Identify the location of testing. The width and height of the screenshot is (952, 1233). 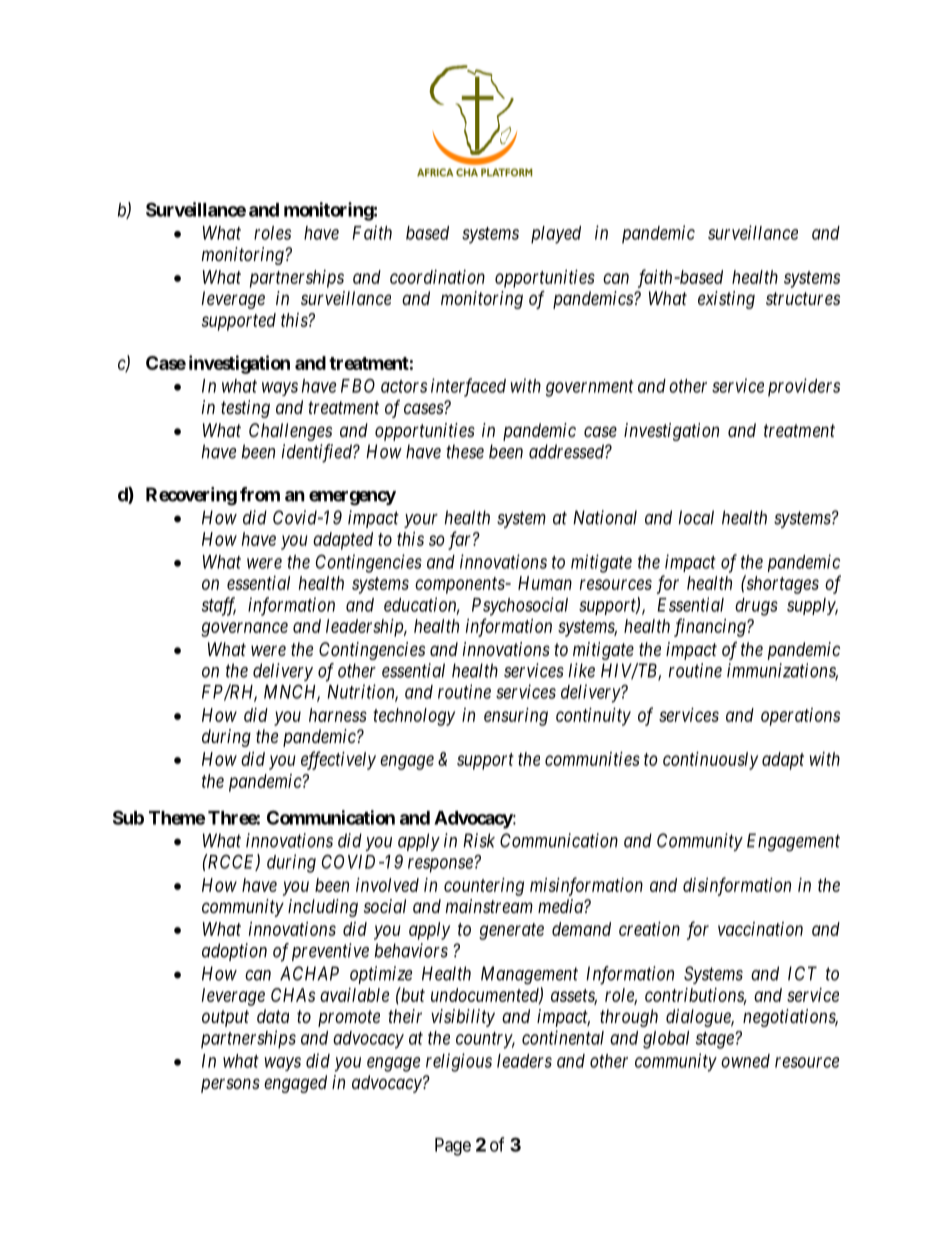
(245, 409).
